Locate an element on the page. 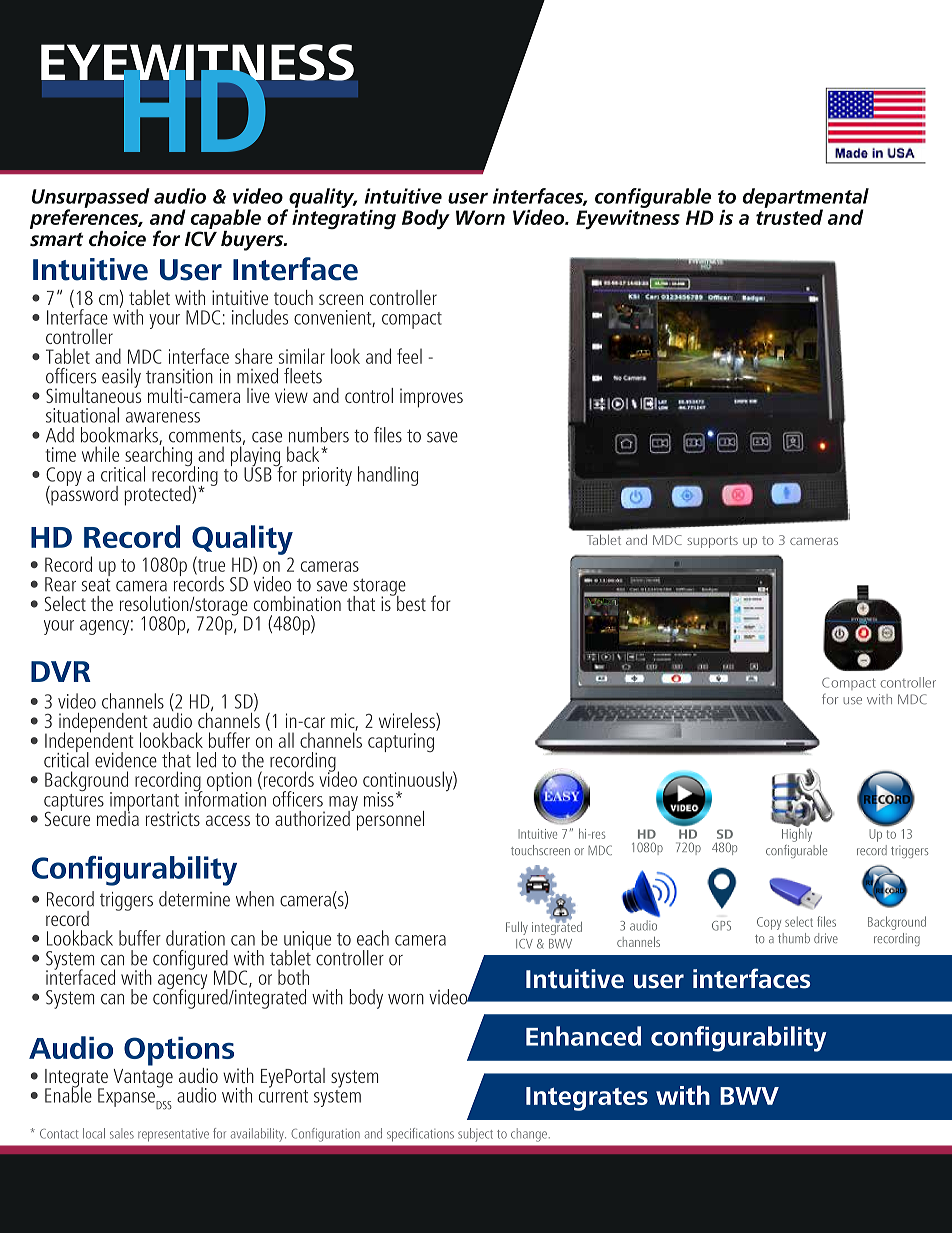 The height and width of the page is (1233, 952). Vantage is located at coordinates (143, 1078).
